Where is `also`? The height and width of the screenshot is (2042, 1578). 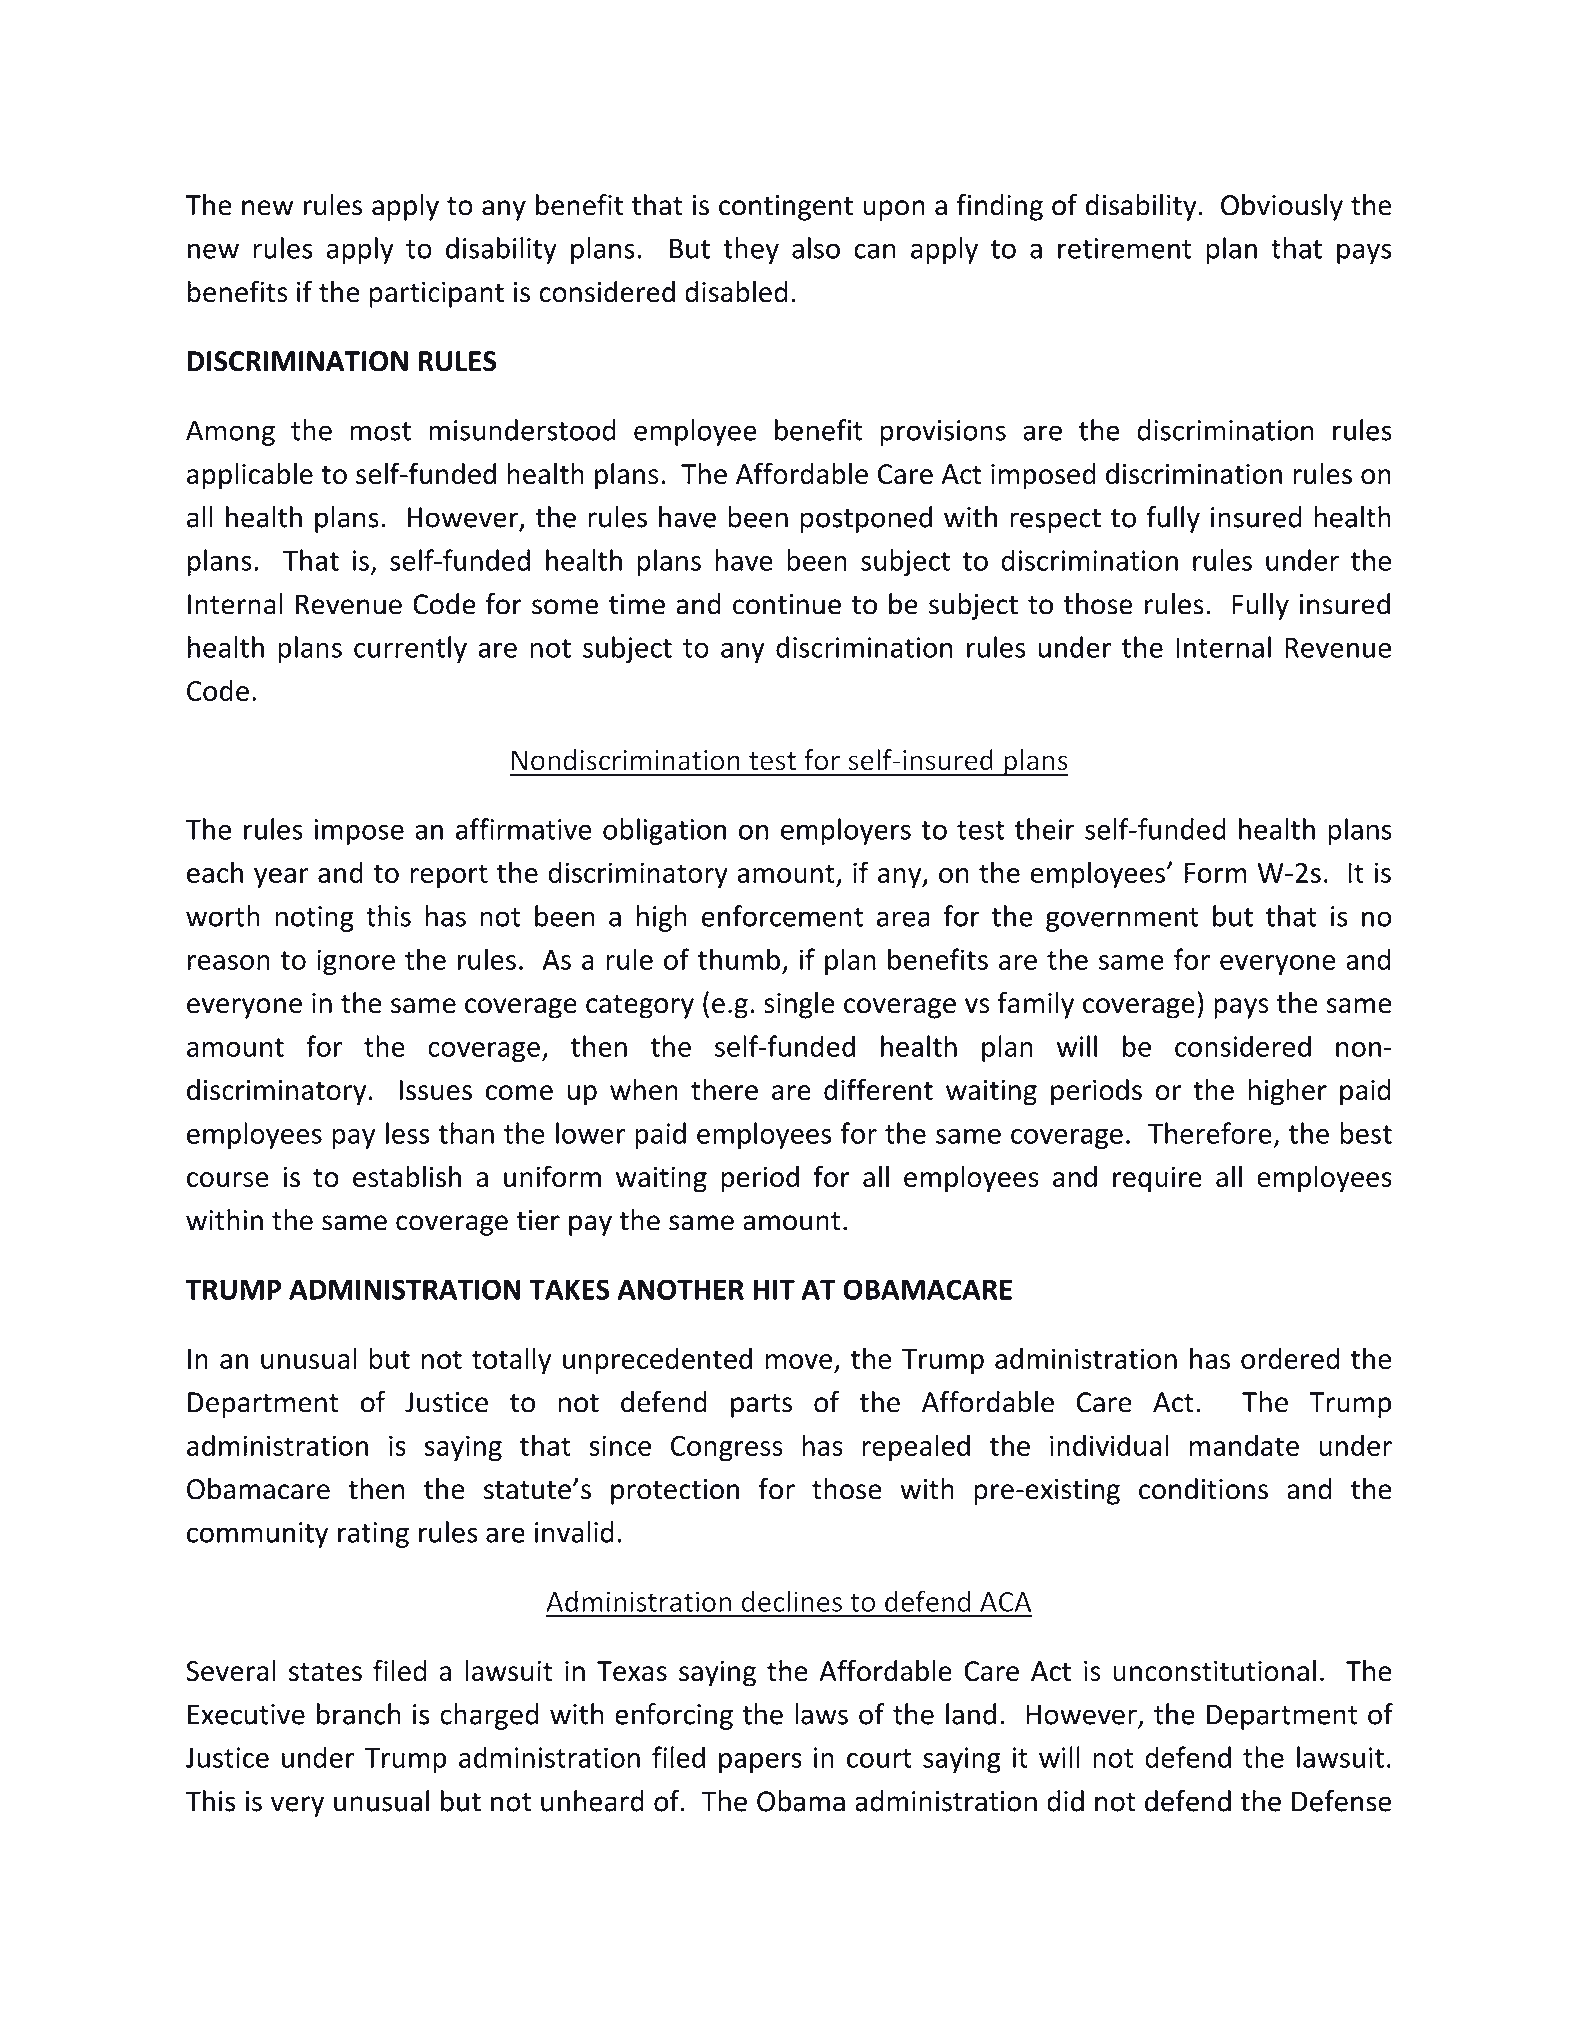
also is located at coordinates (816, 248).
